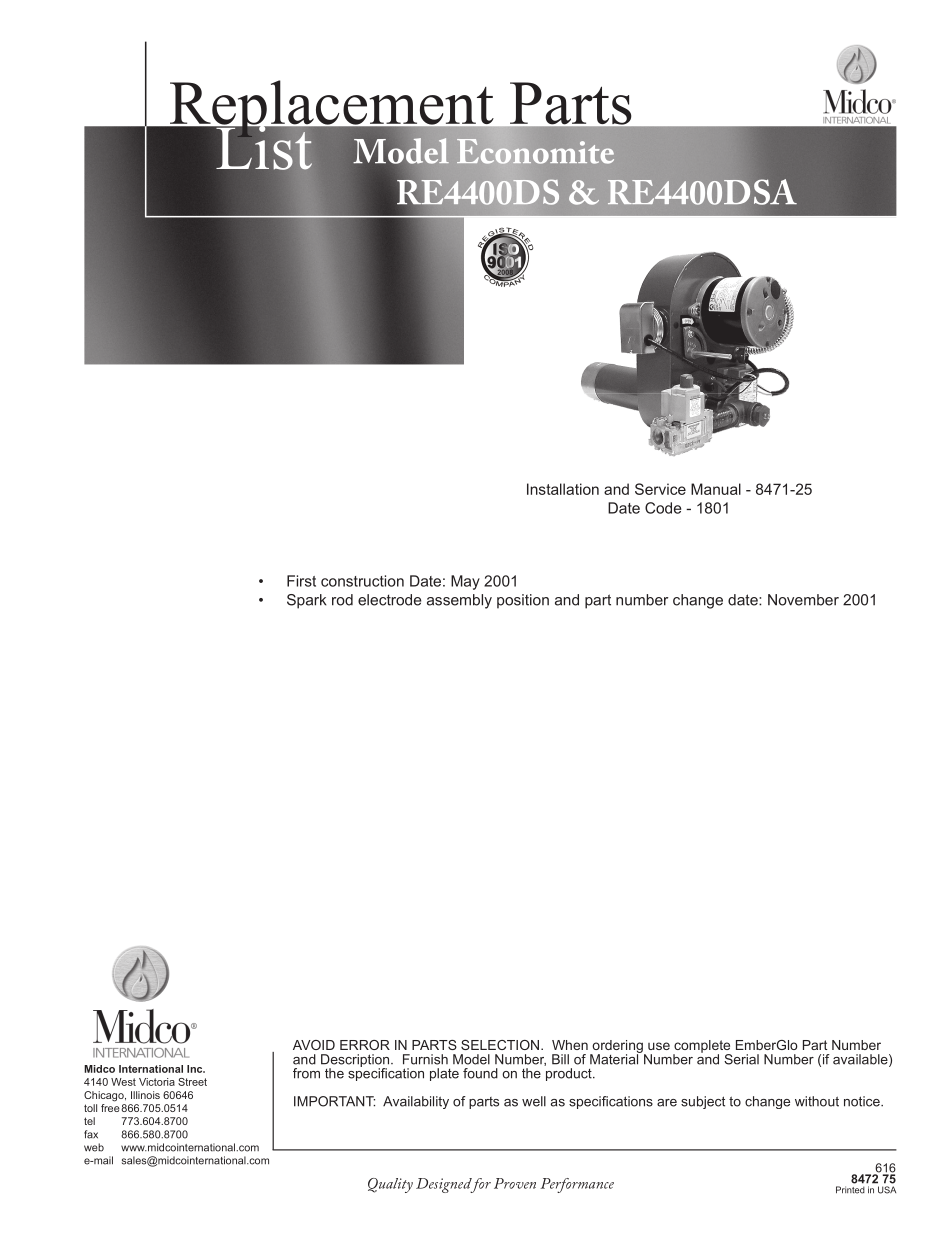 The width and height of the page is (952, 1233). Describe the element at coordinates (465, 582) in the page. I see `May` at that location.
